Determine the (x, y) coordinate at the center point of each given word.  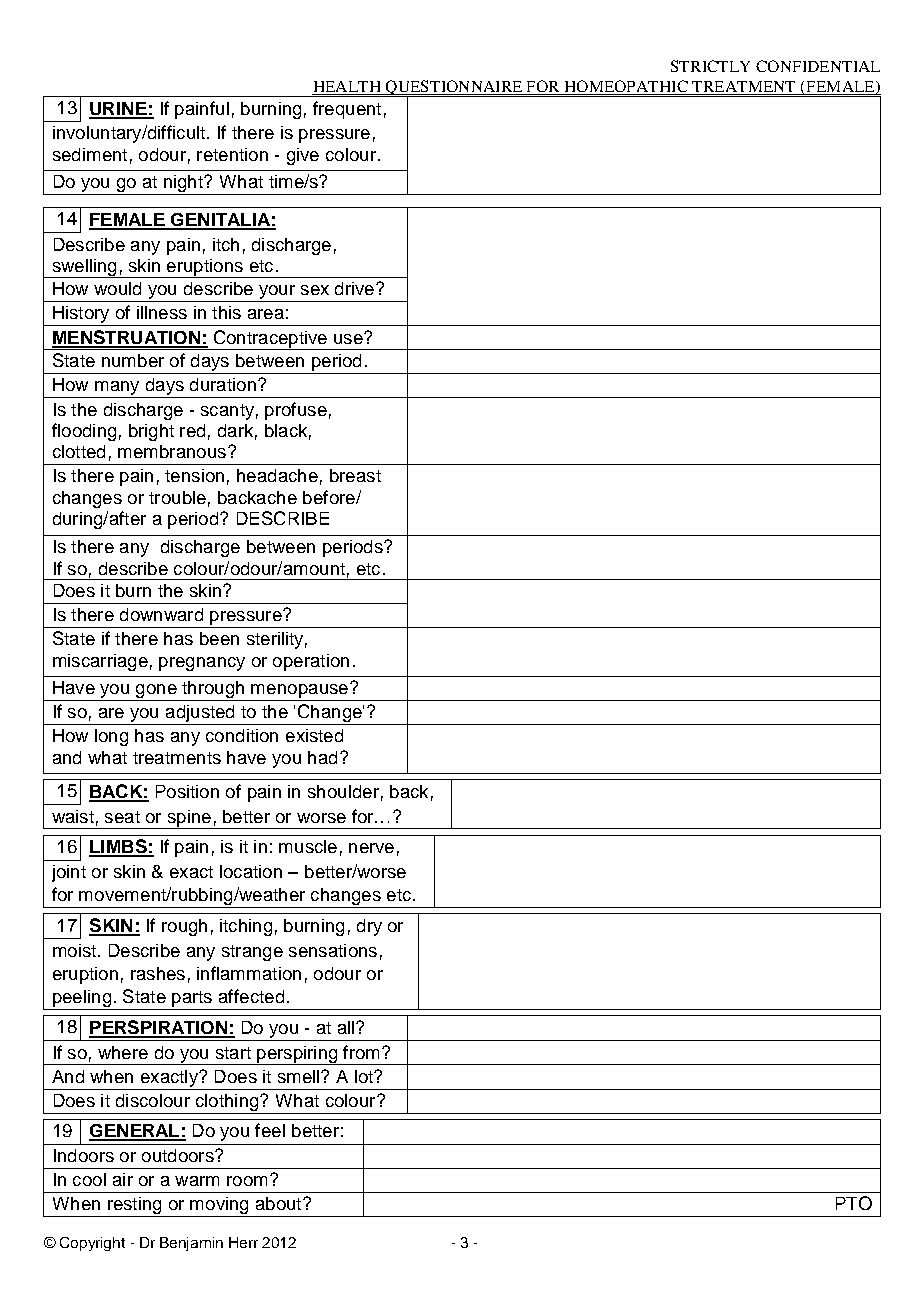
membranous (172, 451)
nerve (371, 848)
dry (369, 927)
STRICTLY (710, 66)
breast (355, 475)
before (330, 497)
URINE (119, 110)
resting (135, 1207)
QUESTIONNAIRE (454, 89)
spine (189, 819)
